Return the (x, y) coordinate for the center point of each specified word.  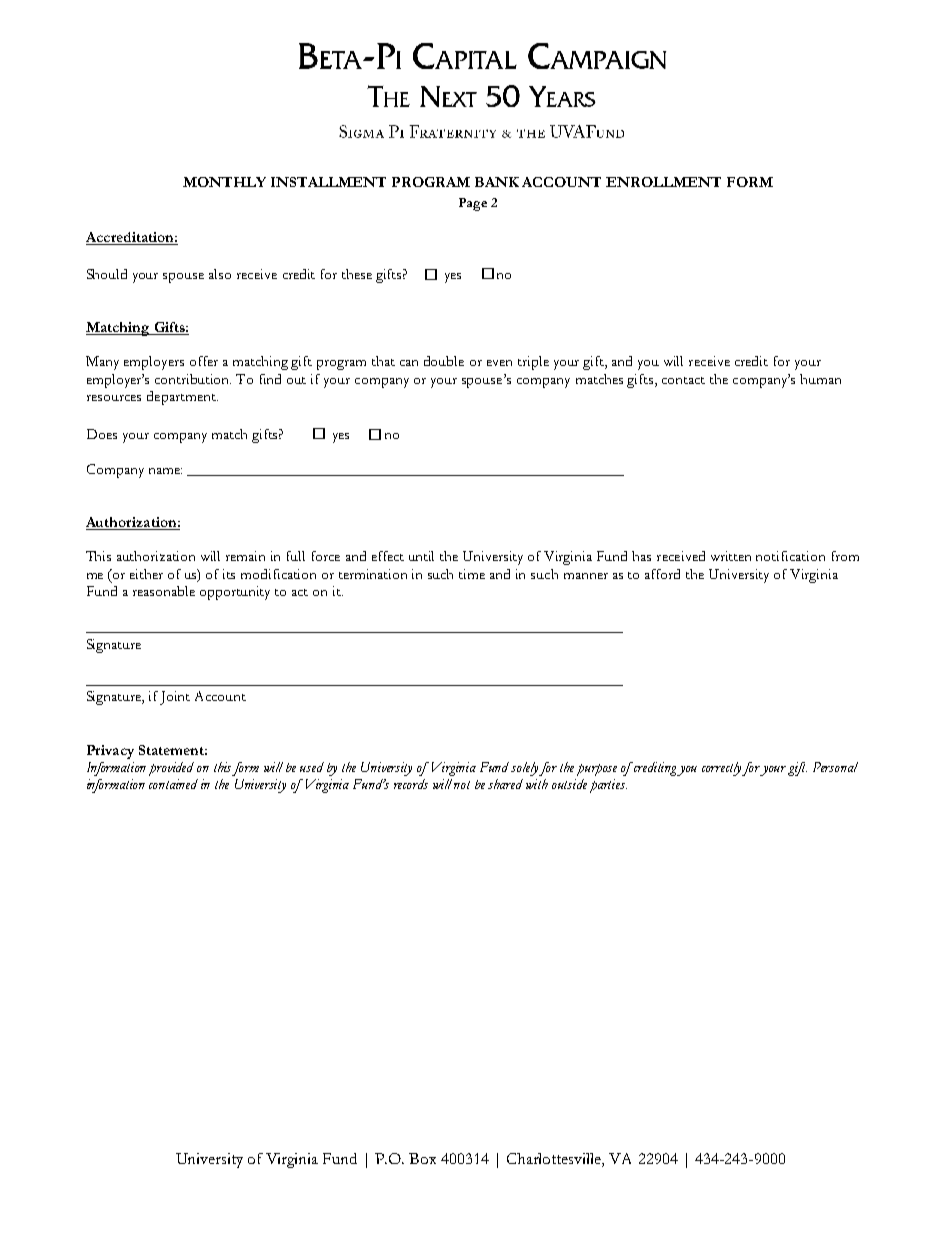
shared (505, 784)
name (165, 471)
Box (422, 1158)
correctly (722, 769)
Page (473, 204)
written (731, 556)
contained (173, 784)
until (421, 556)
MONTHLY (224, 182)
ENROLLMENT (663, 182)
